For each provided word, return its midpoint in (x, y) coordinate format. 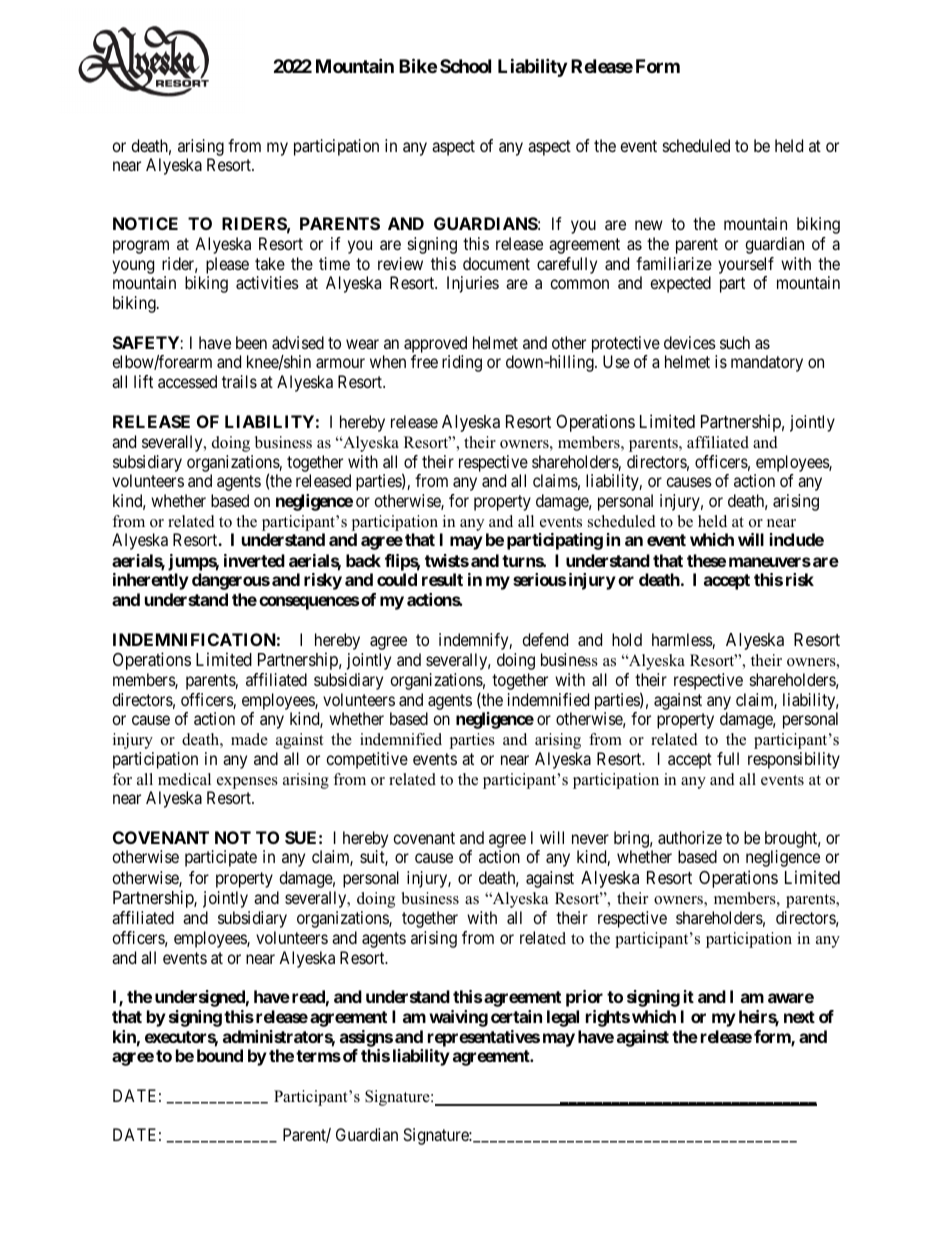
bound (220, 1055)
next (799, 1017)
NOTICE (145, 223)
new (649, 225)
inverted (254, 560)
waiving (458, 1018)
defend (545, 639)
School (465, 66)
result (442, 579)
